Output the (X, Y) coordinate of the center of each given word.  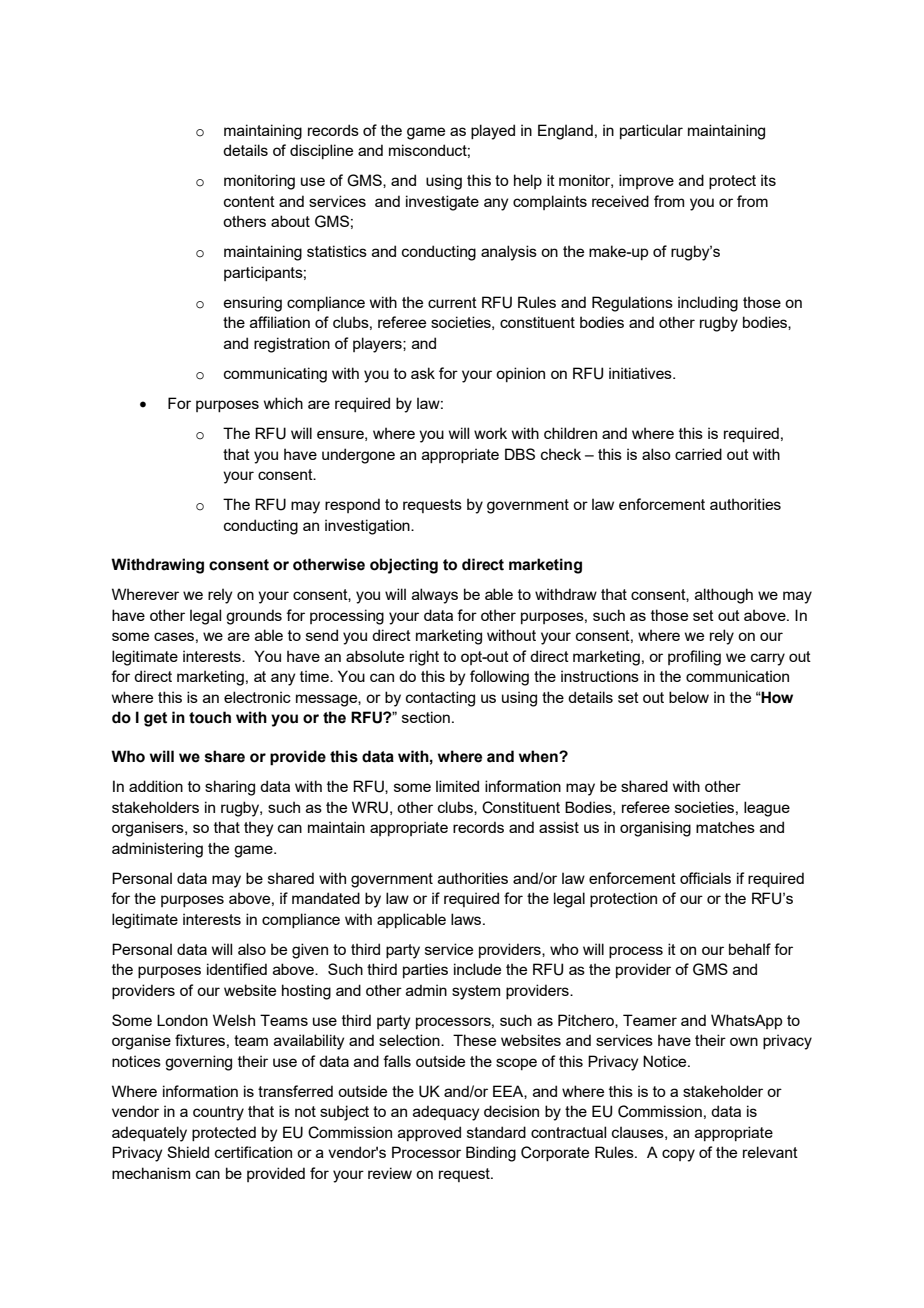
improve (646, 181)
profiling (694, 658)
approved (429, 1133)
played (493, 132)
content (249, 201)
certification (253, 1152)
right (424, 658)
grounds (254, 617)
